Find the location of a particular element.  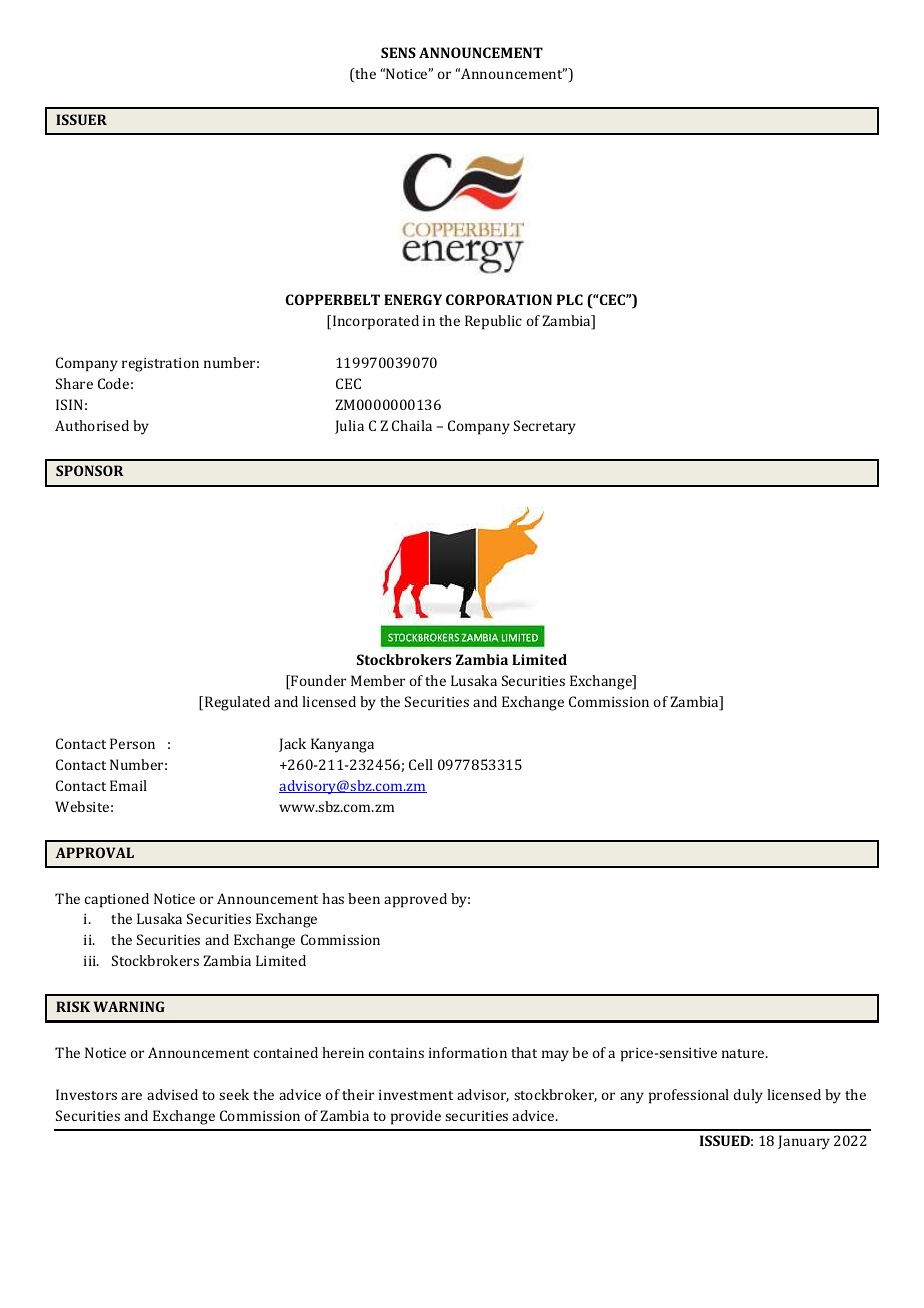

PLC is located at coordinates (570, 299).
